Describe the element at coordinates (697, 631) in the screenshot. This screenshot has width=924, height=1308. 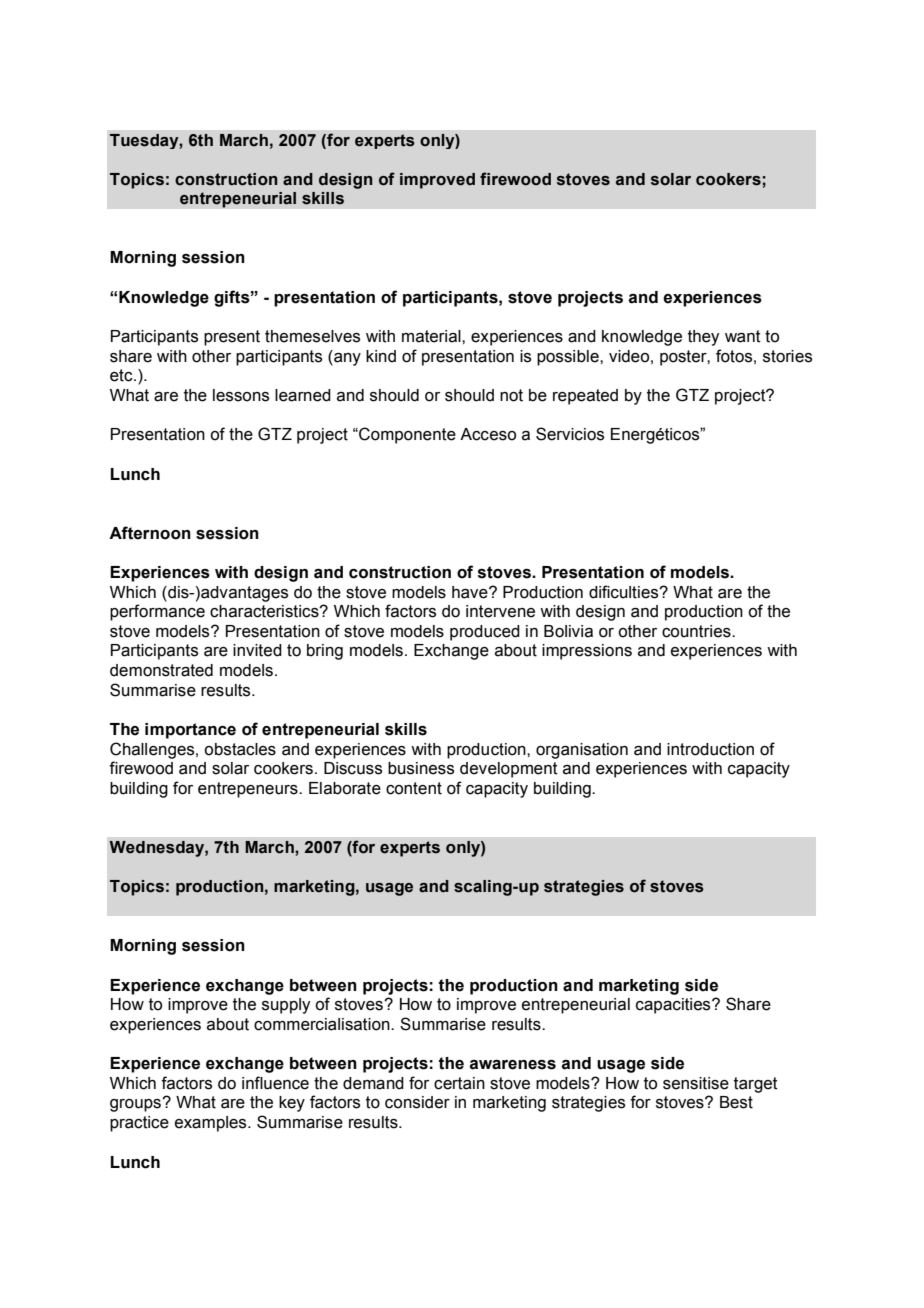
I see `countries` at that location.
